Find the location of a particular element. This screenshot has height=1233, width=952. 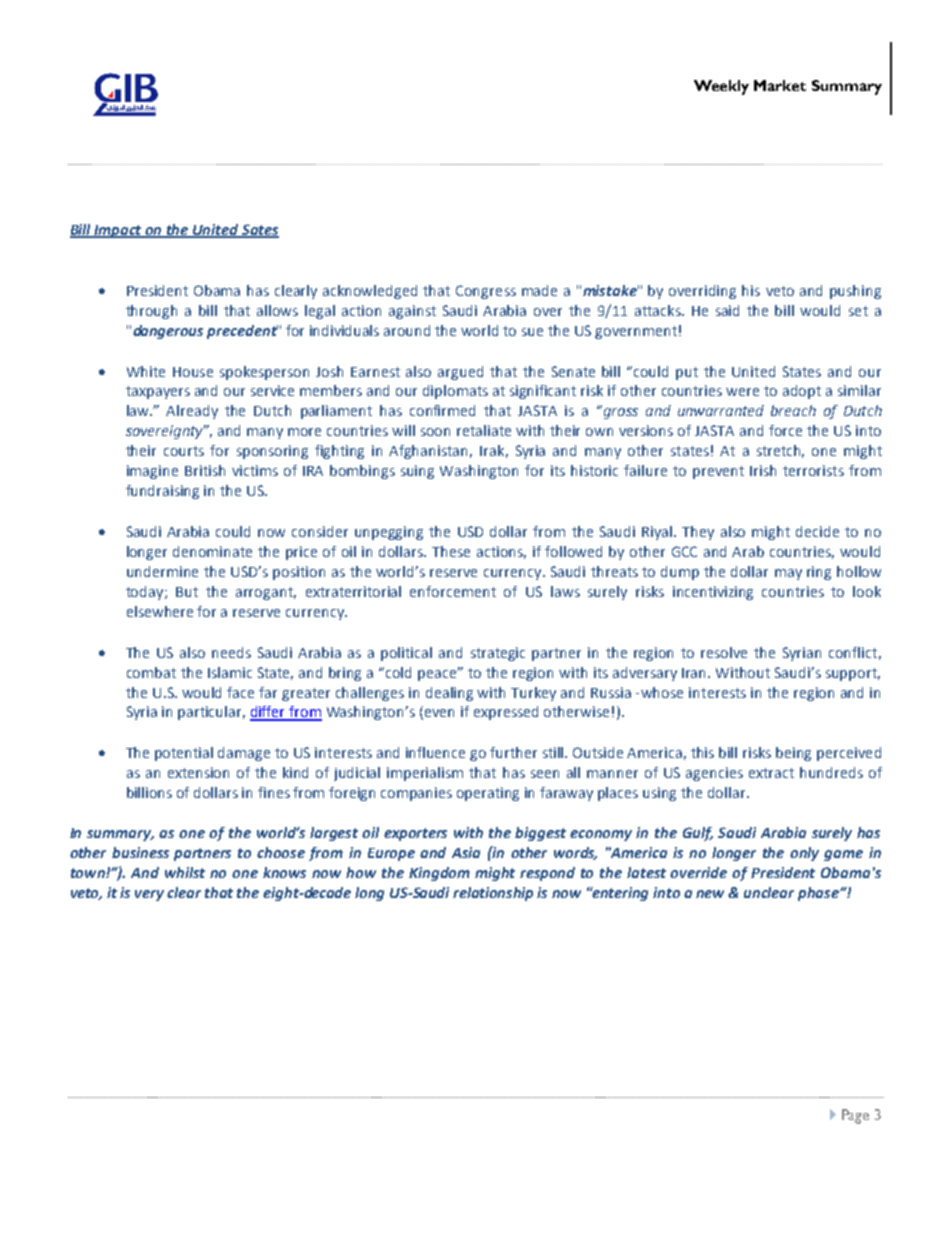

Impact is located at coordinates (119, 231).
